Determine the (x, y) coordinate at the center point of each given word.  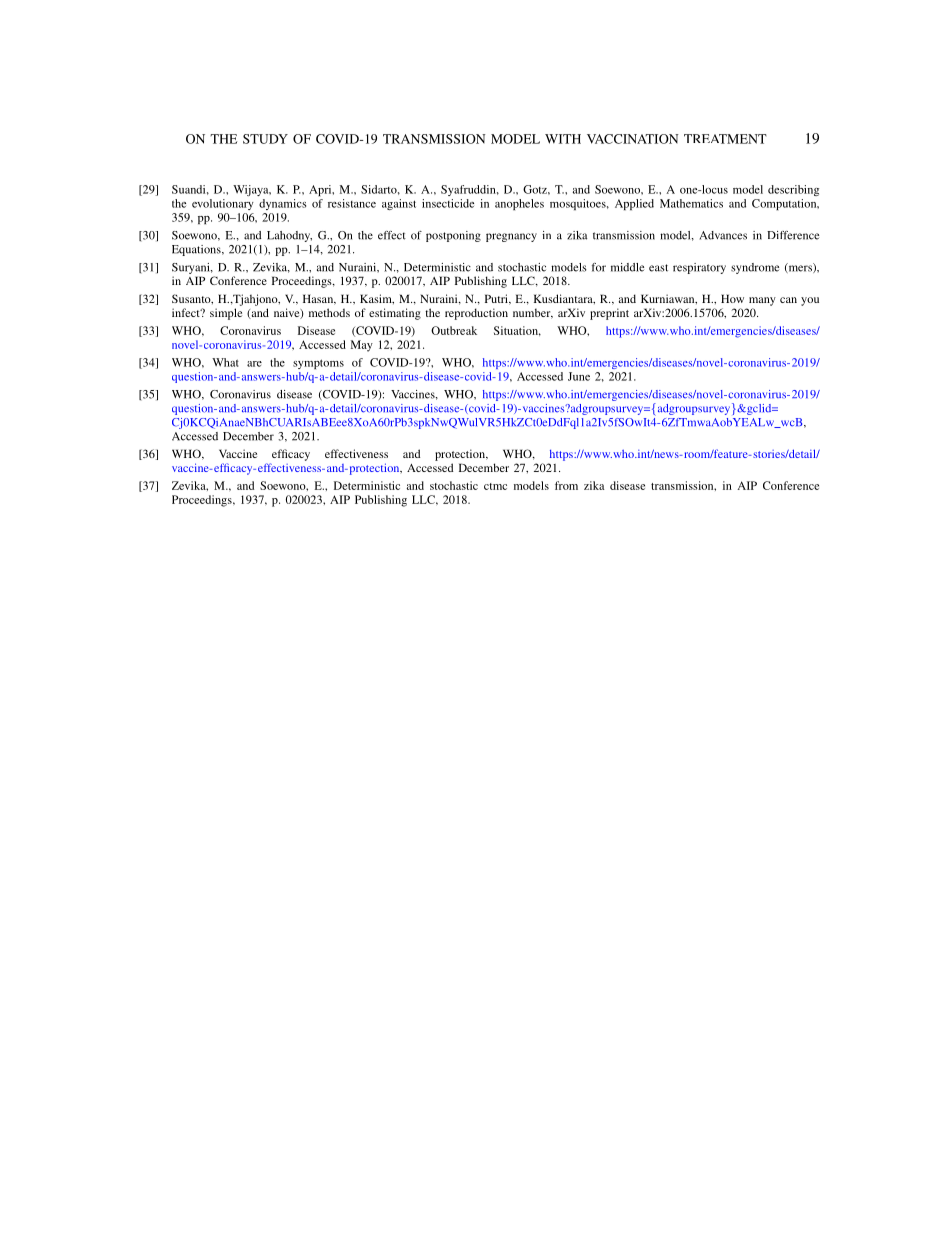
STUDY (265, 139)
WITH (563, 139)
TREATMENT (725, 139)
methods (329, 312)
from (566, 485)
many (762, 301)
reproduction (476, 314)
